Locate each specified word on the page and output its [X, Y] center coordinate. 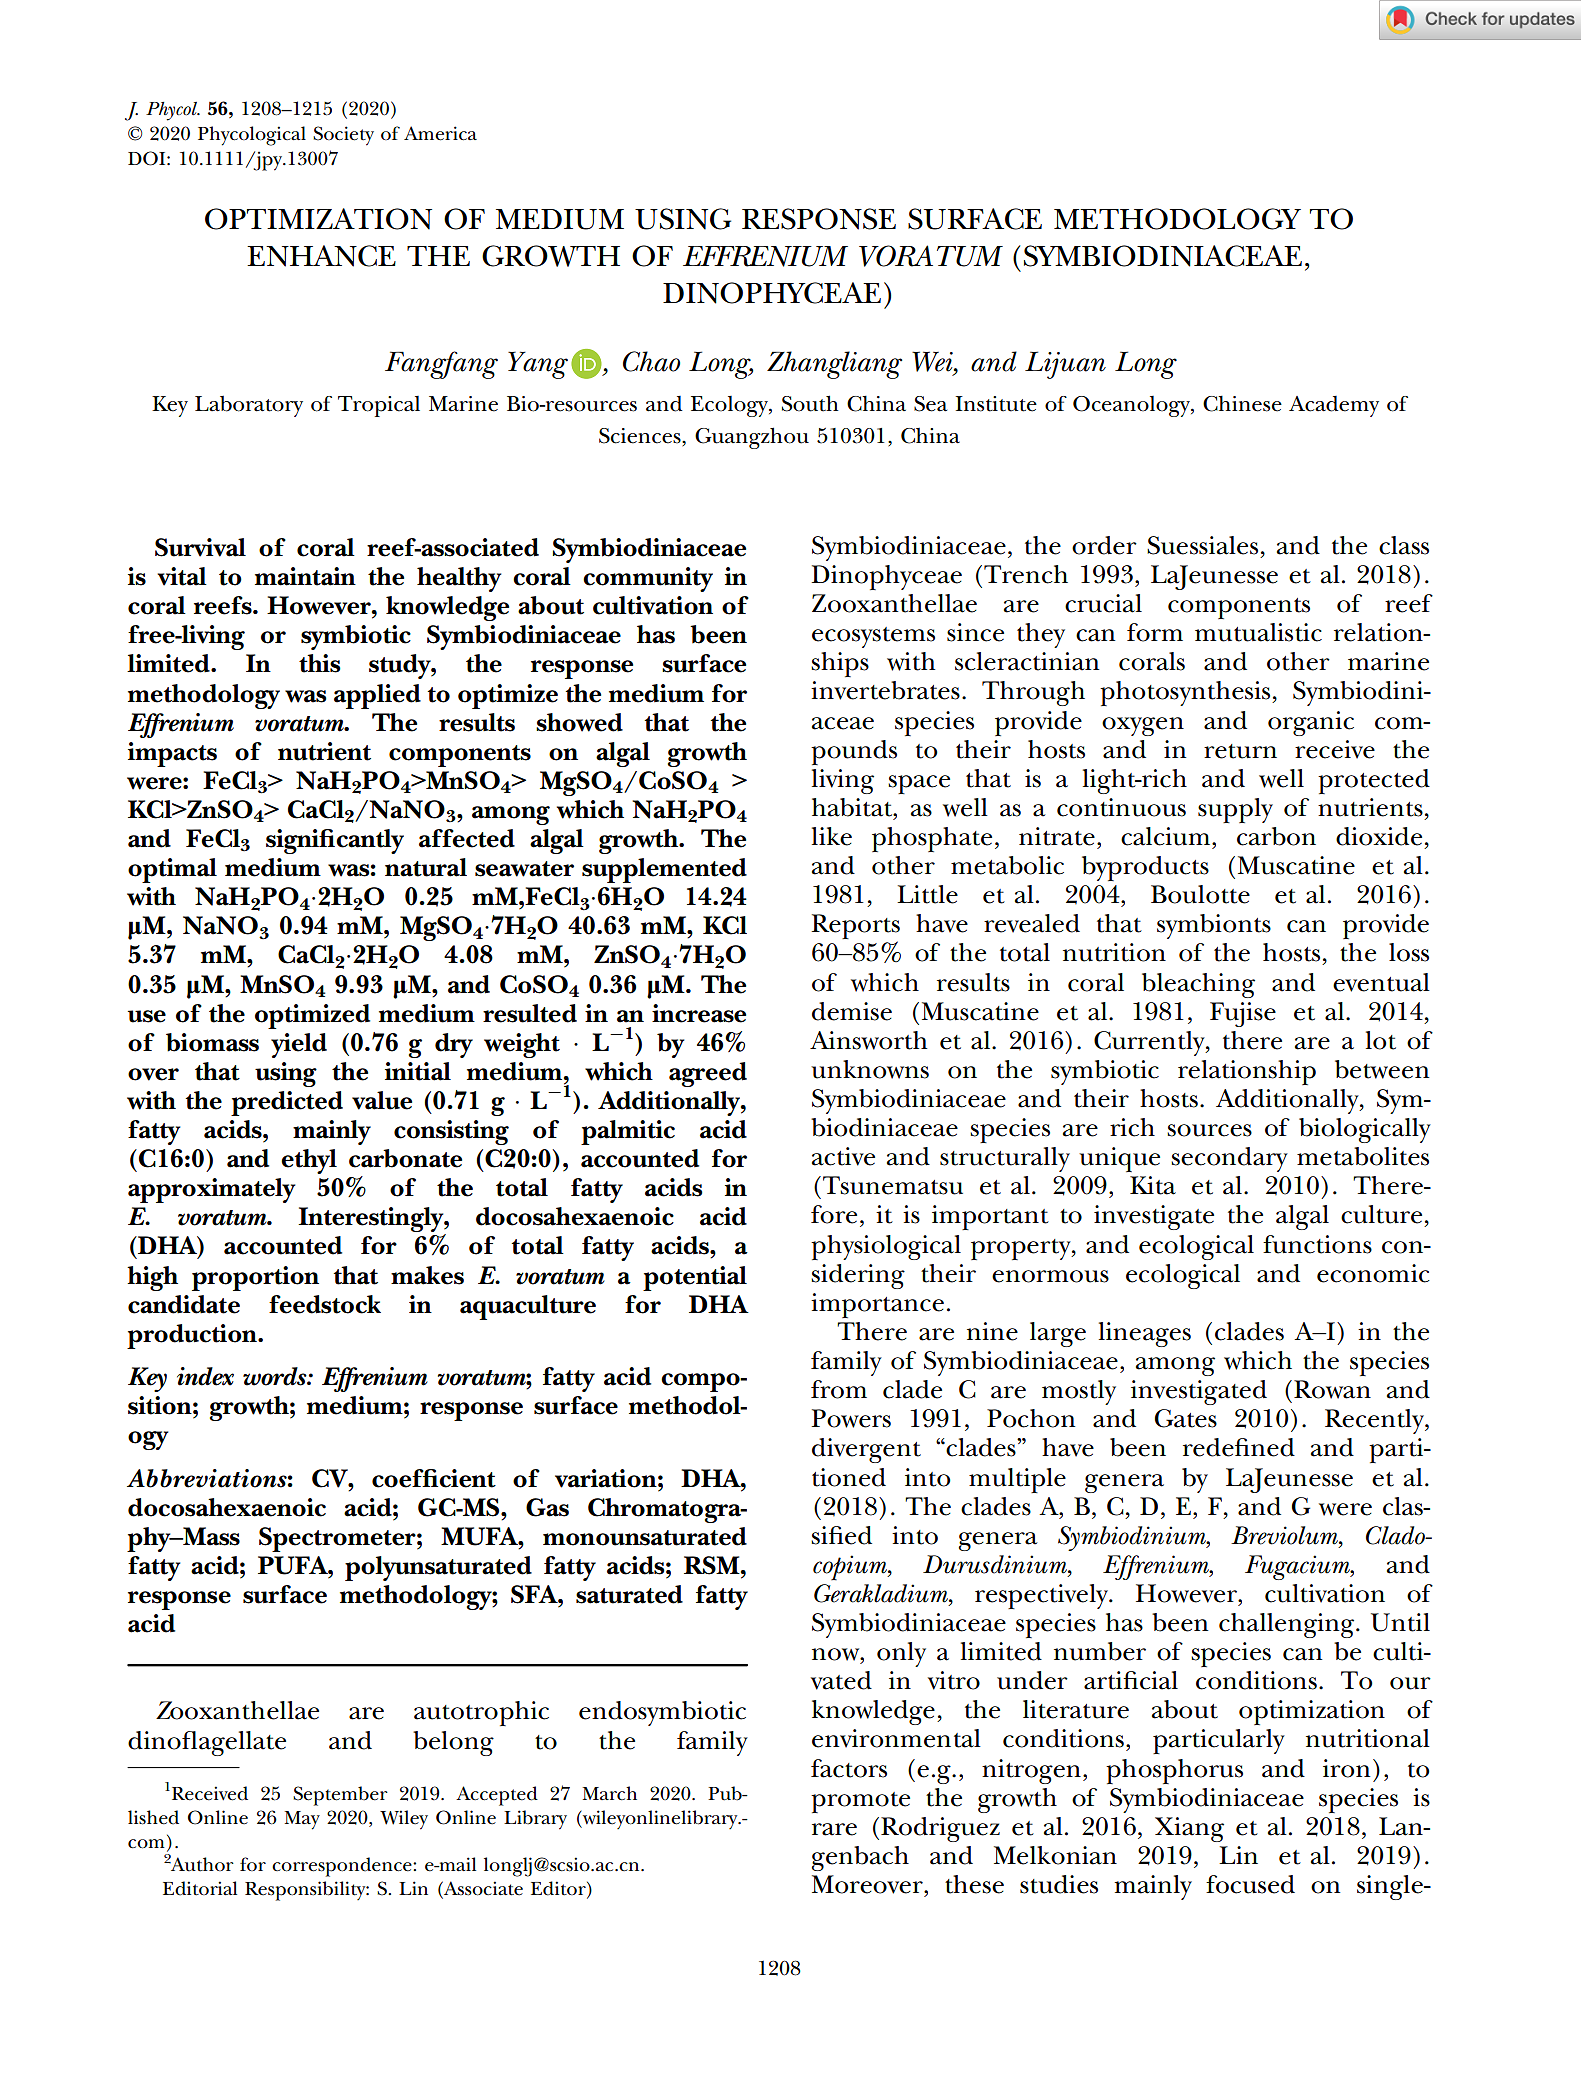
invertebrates [885, 690]
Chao [651, 361]
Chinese [1242, 403]
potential [695, 1278]
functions [1317, 1244]
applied [377, 696]
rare [834, 1829]
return [1240, 751]
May [302, 1820]
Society [343, 136]
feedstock [325, 1304]
